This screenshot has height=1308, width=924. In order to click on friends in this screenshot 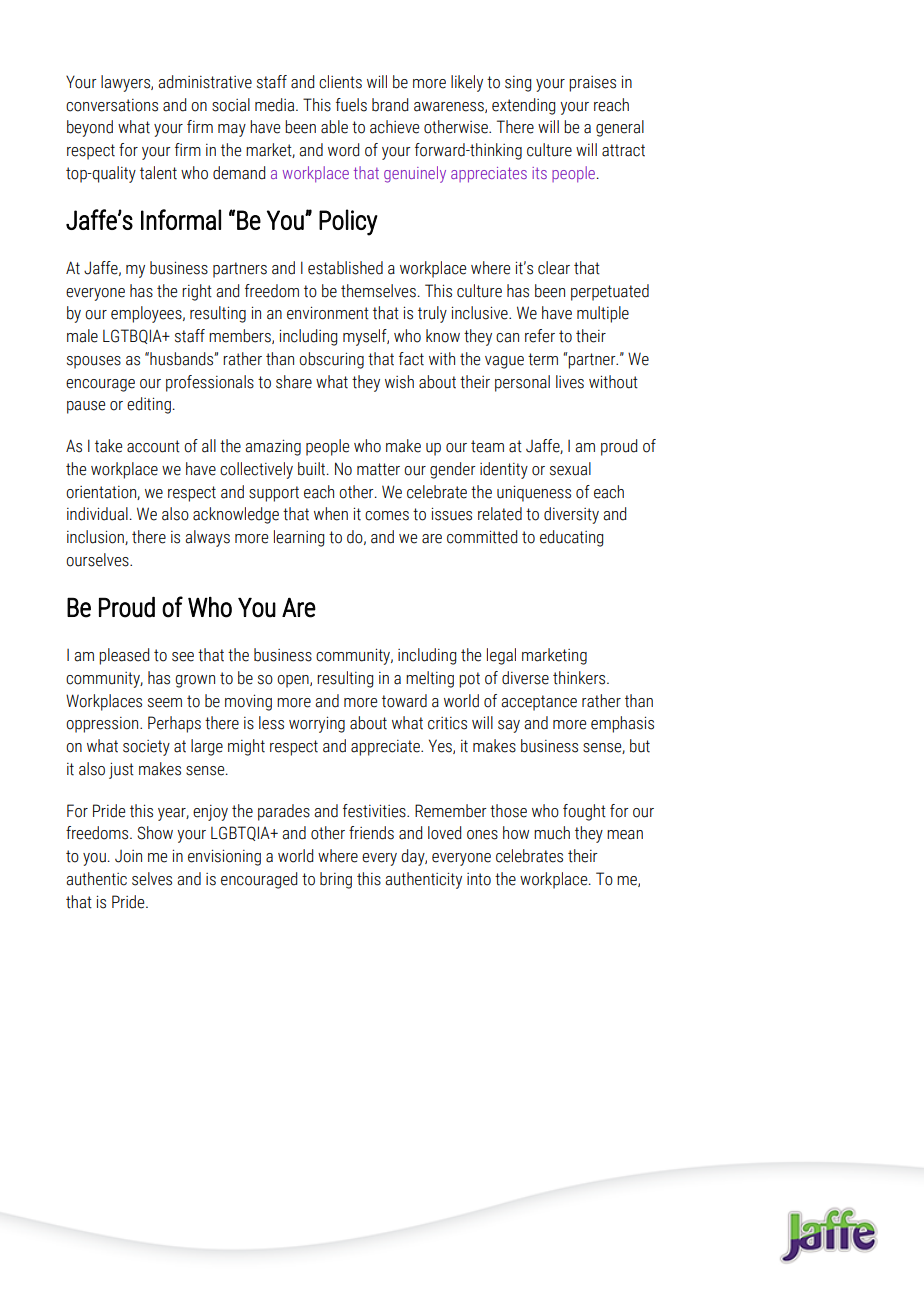, I will do `click(371, 833)`.
